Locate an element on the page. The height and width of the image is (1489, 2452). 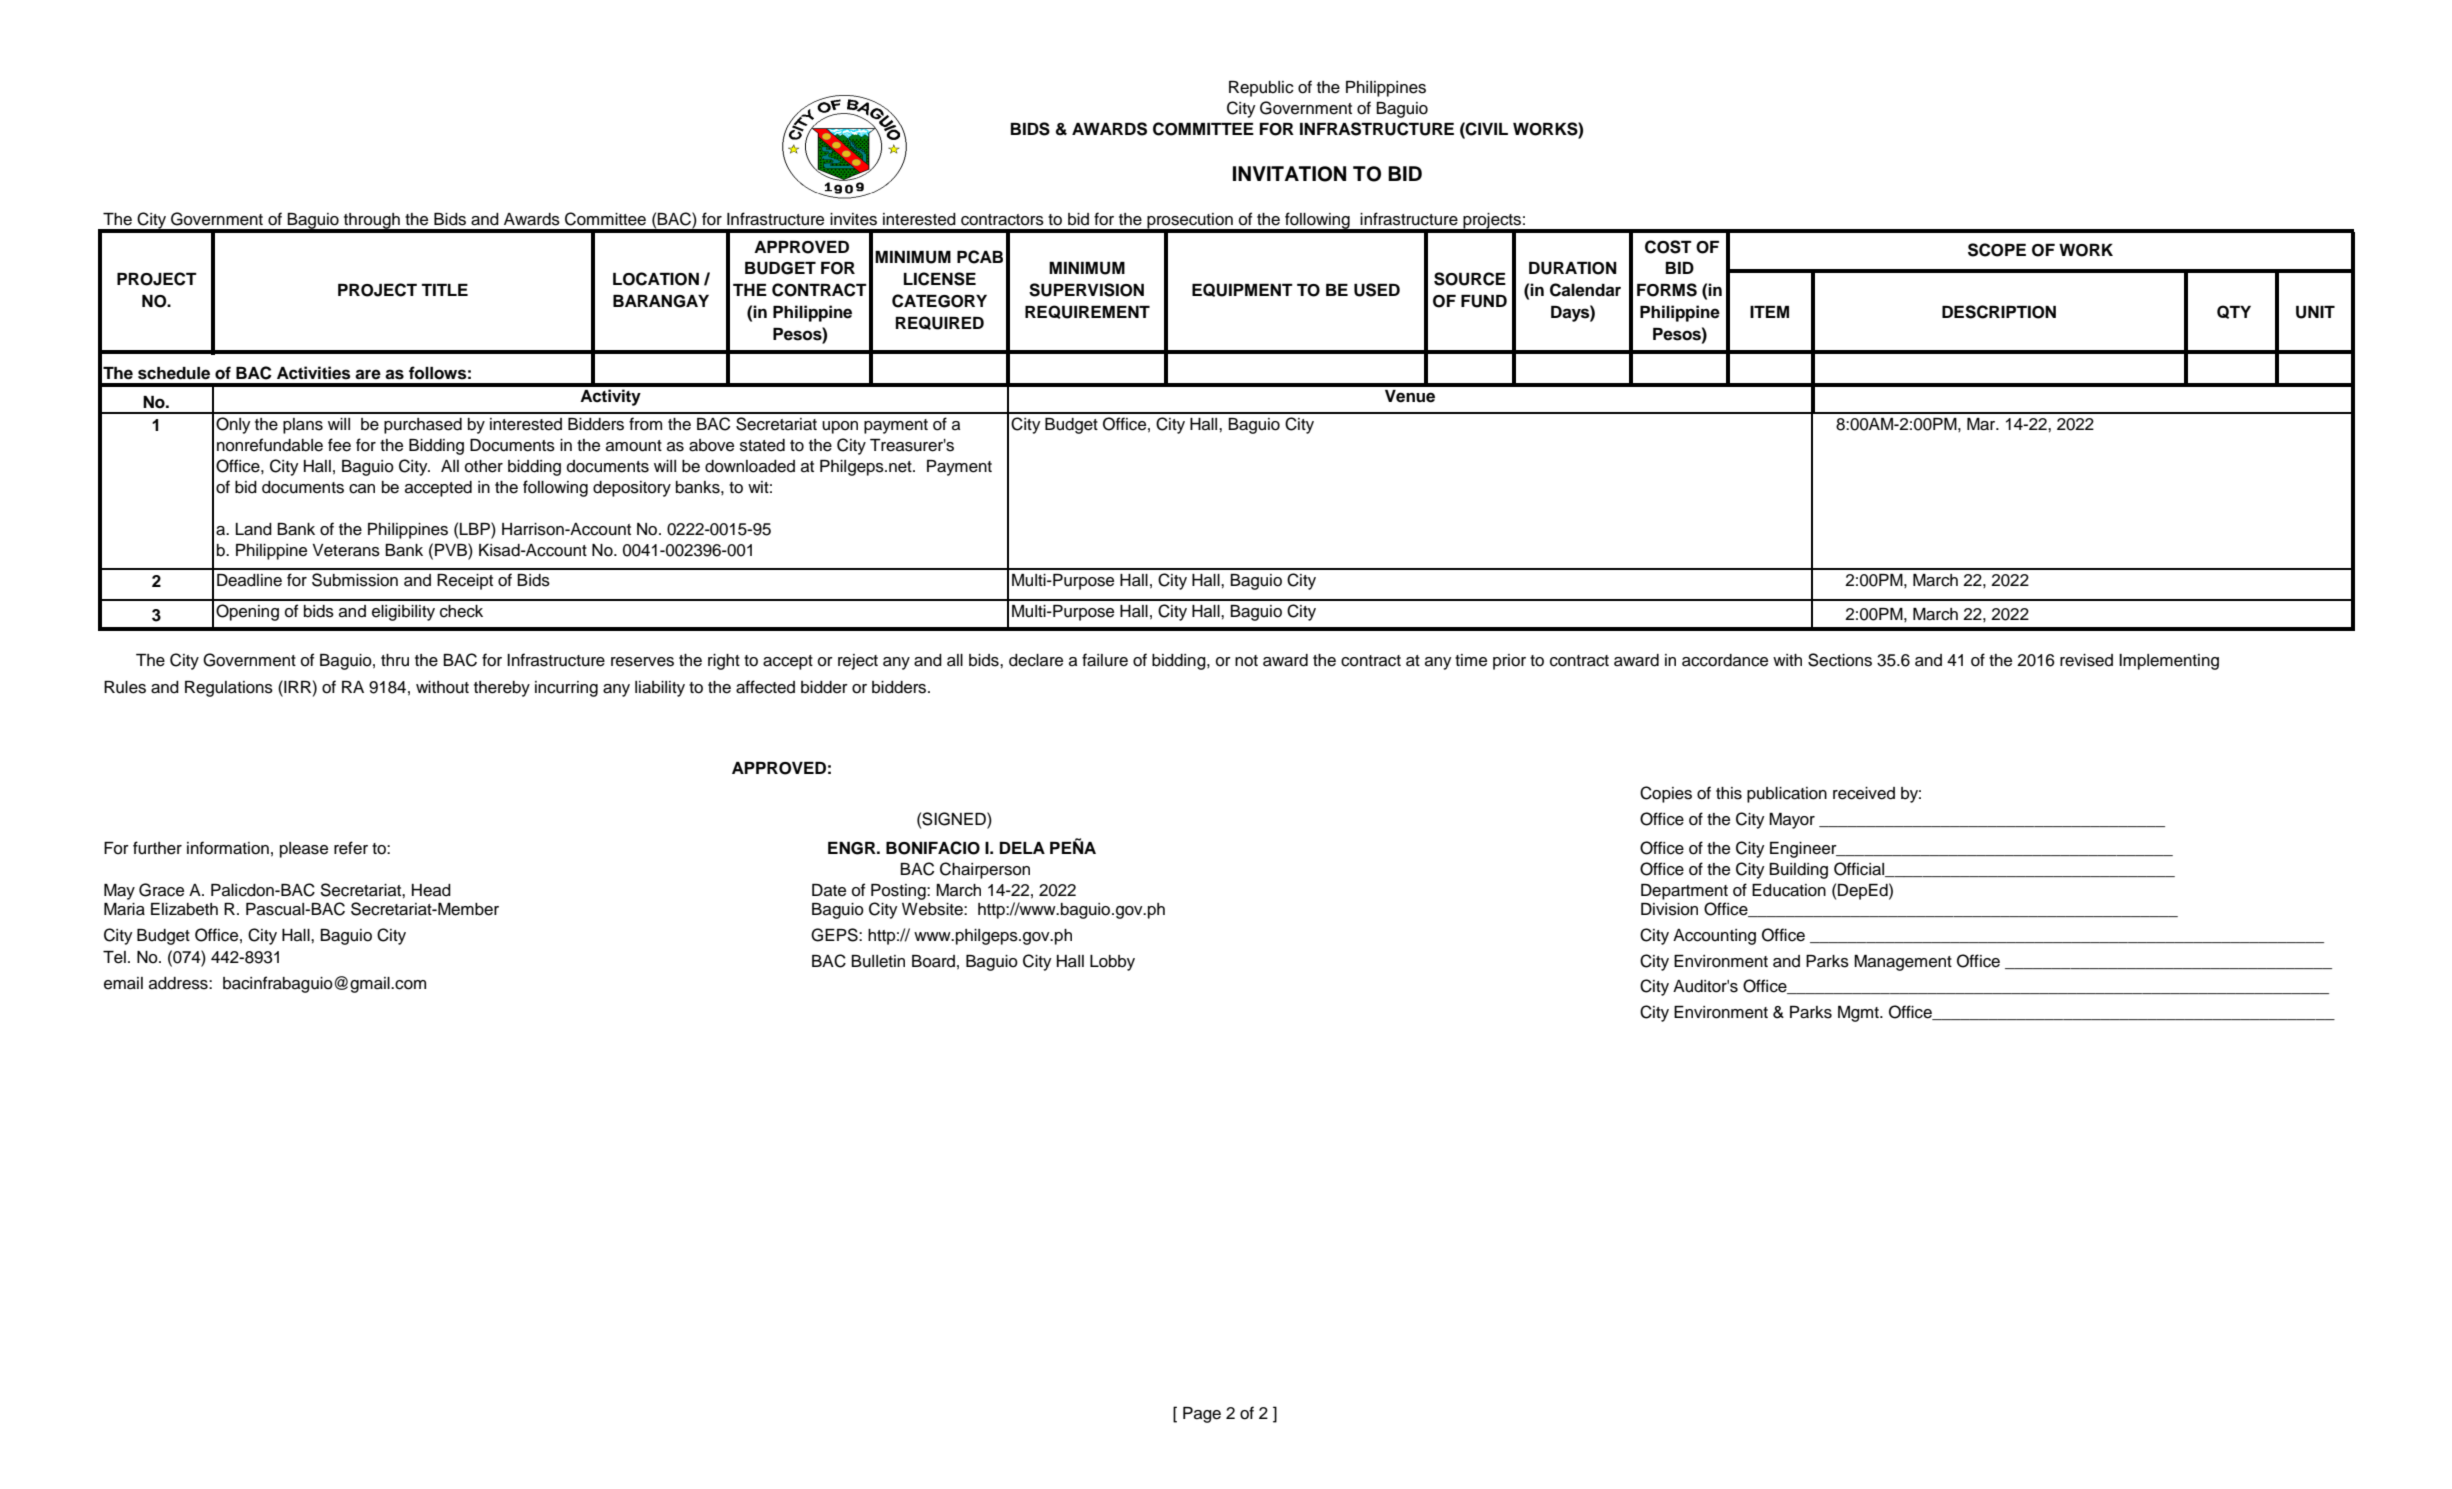
received is located at coordinates (1864, 793).
